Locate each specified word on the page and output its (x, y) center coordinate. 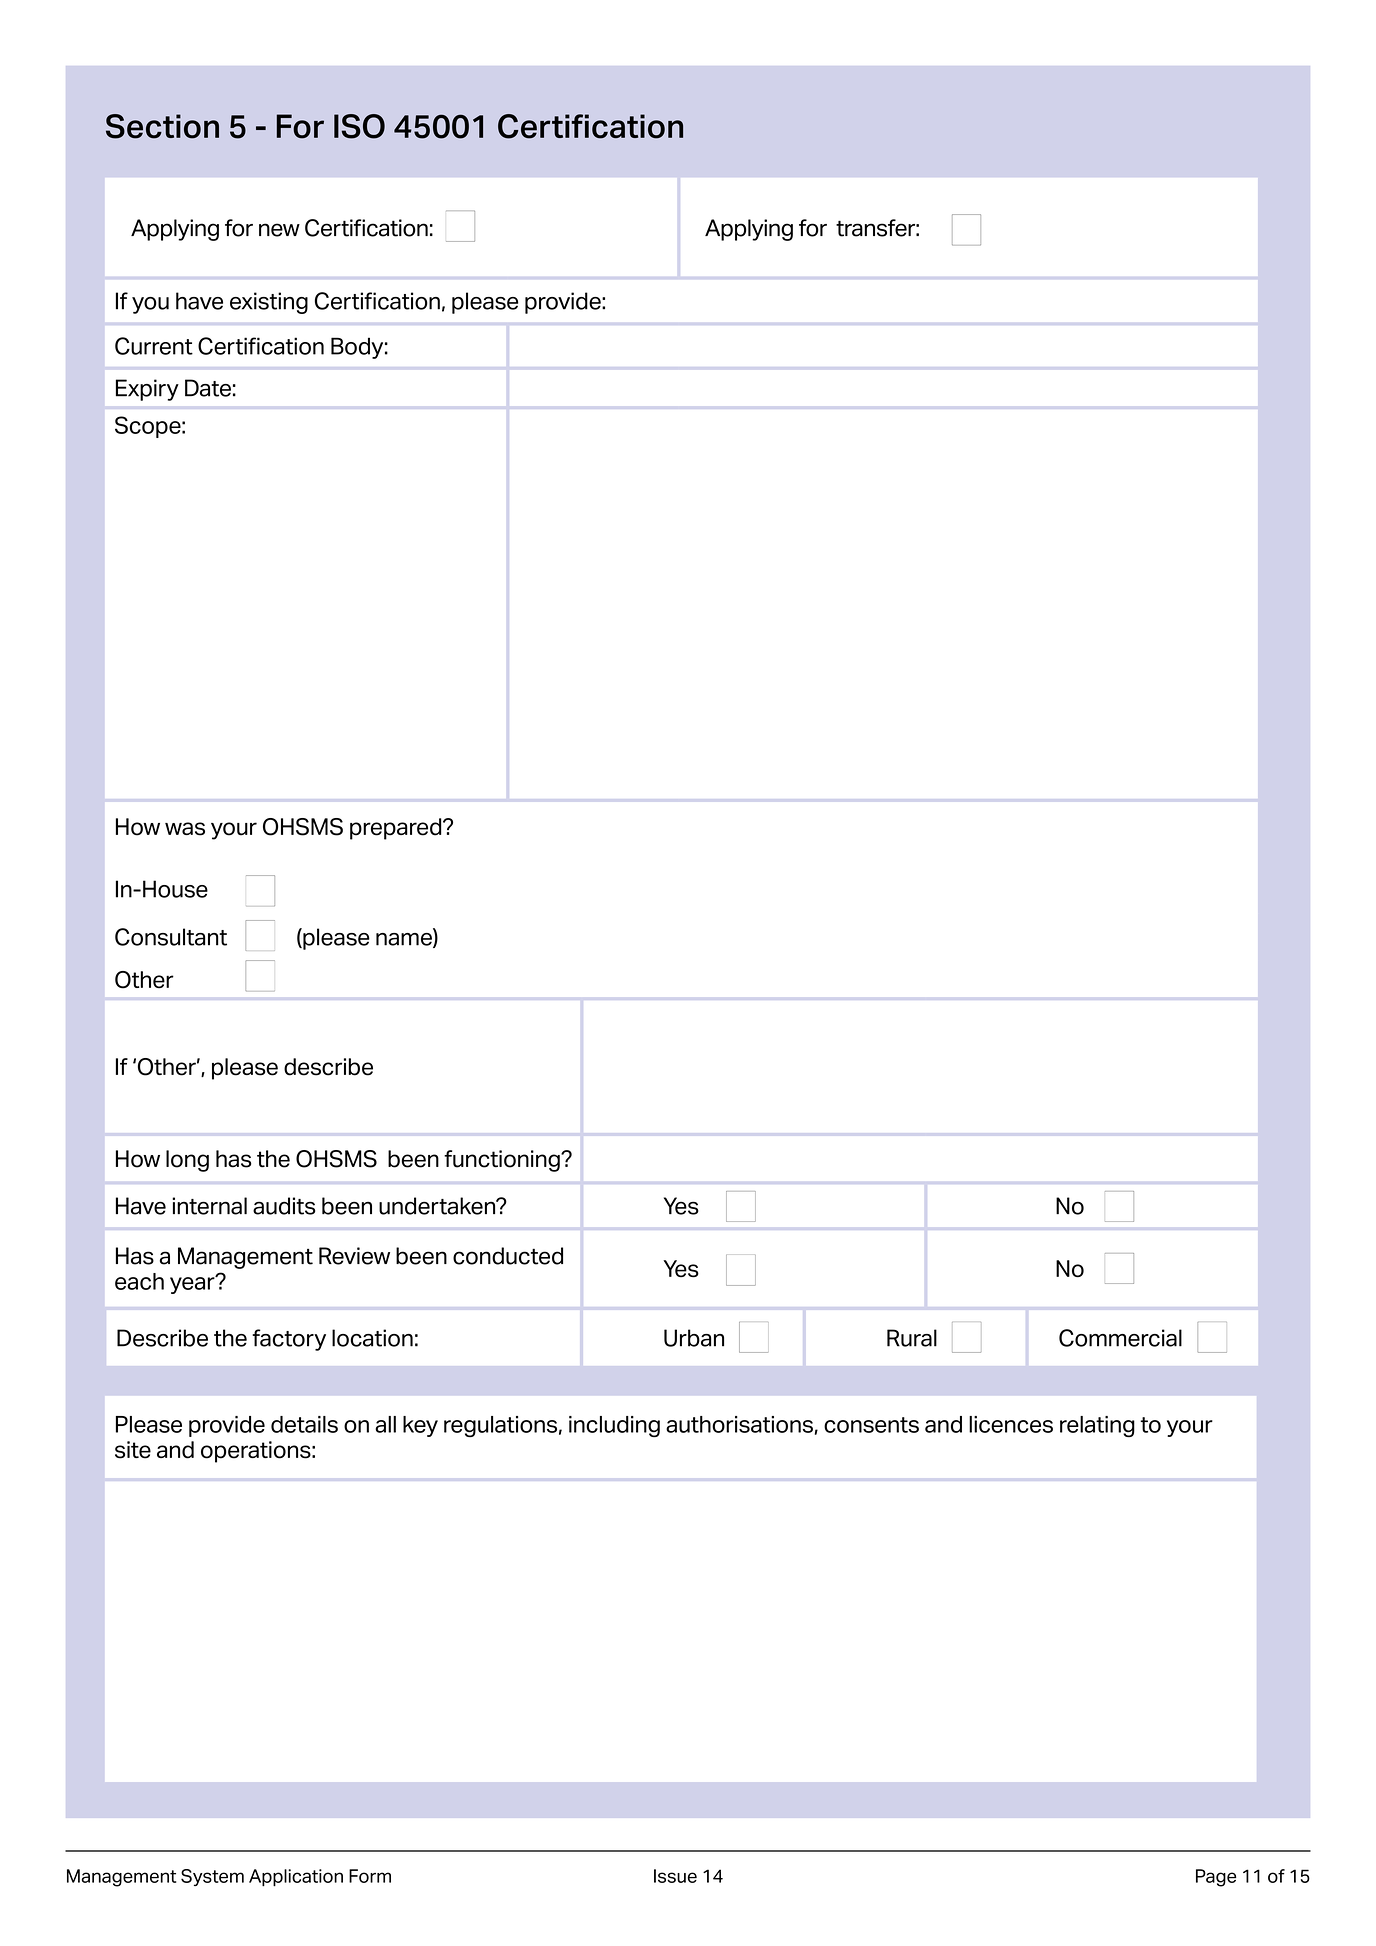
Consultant (171, 937)
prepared (397, 829)
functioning (503, 1161)
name (405, 940)
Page (1216, 1878)
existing (269, 303)
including (614, 1426)
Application (296, 1878)
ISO (359, 126)
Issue (675, 1876)
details (304, 1424)
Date (208, 388)
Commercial (1120, 1338)
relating (1097, 1426)
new (279, 230)
